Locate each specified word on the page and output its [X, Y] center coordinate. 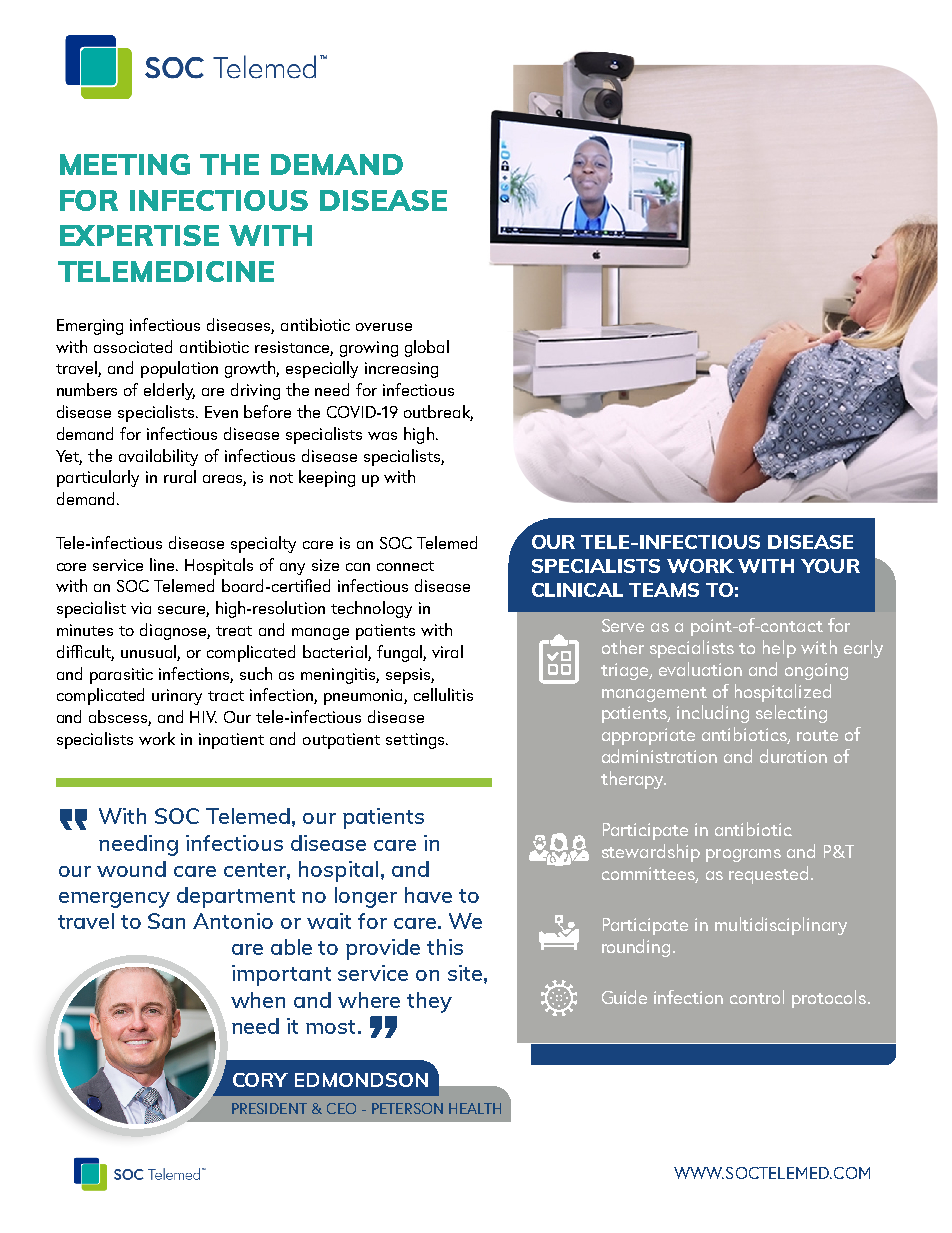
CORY [260, 1080]
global [427, 348]
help [779, 649]
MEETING [125, 164]
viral [447, 651]
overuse [384, 327]
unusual [148, 651]
